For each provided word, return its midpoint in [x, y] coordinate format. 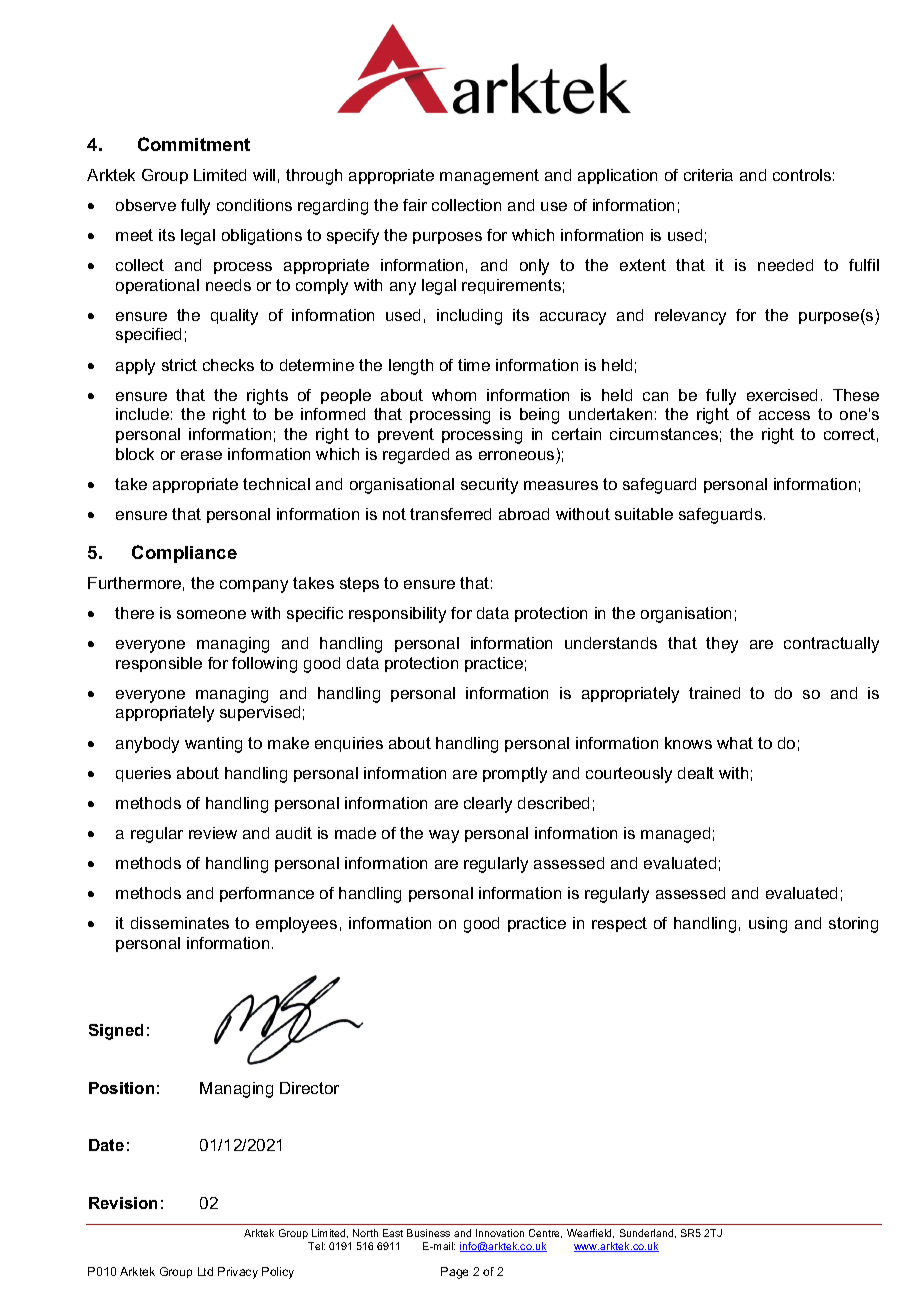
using [768, 925]
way [444, 836]
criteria [708, 175]
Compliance [184, 554]
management [489, 177]
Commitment [194, 144]
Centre [545, 1233]
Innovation [500, 1233]
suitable [644, 514]
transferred [450, 514]
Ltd [205, 1271]
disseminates [180, 923]
